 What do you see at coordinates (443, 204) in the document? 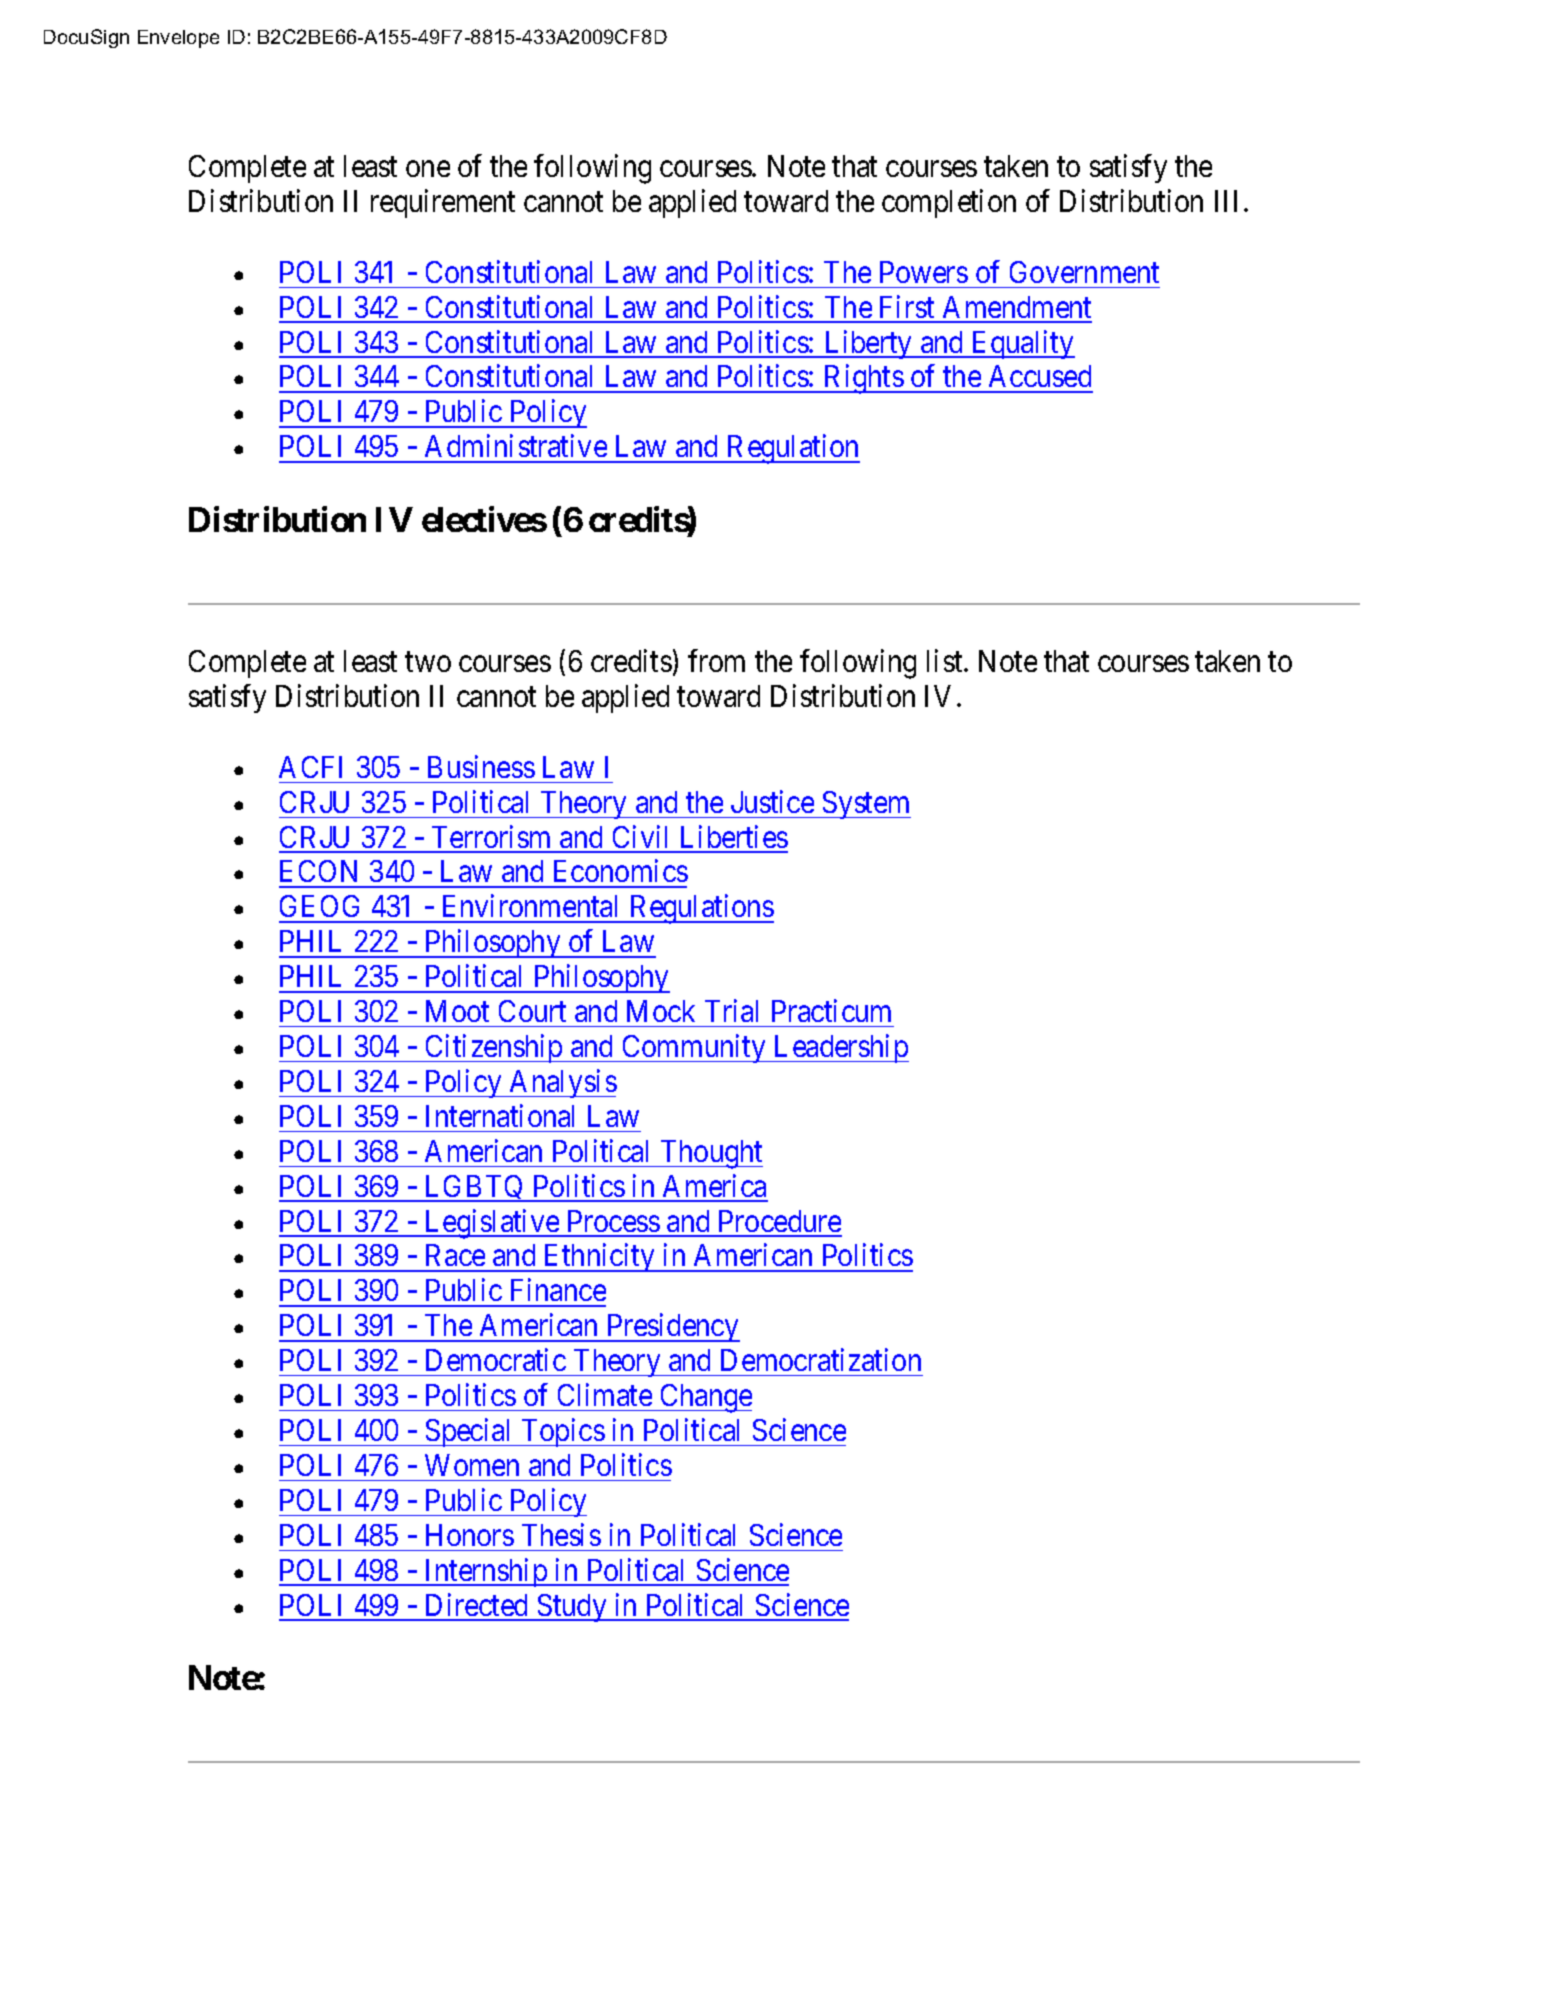
I see `requirement` at bounding box center [443, 204].
